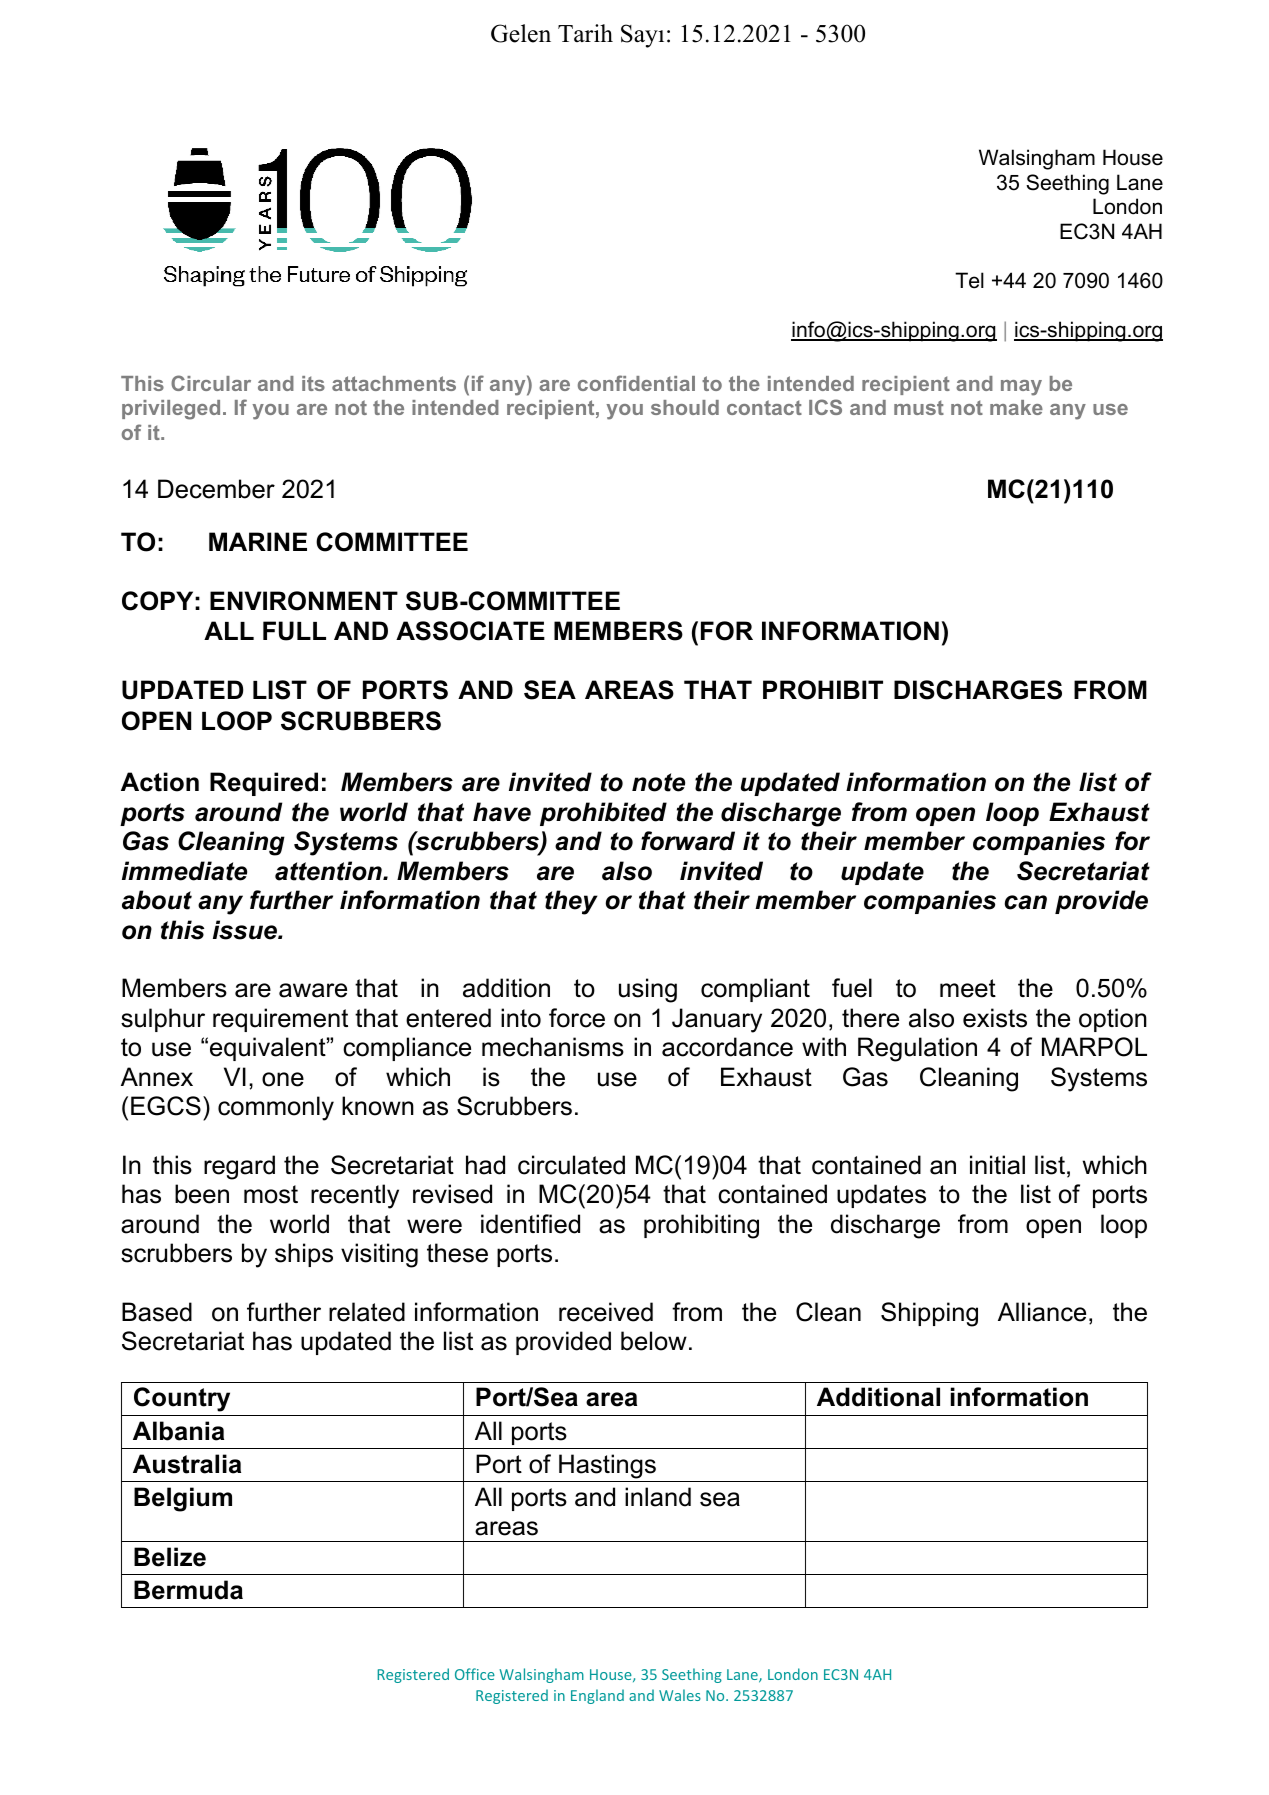  Describe the element at coordinates (597, 1696) in the image. I see `England` at that location.
